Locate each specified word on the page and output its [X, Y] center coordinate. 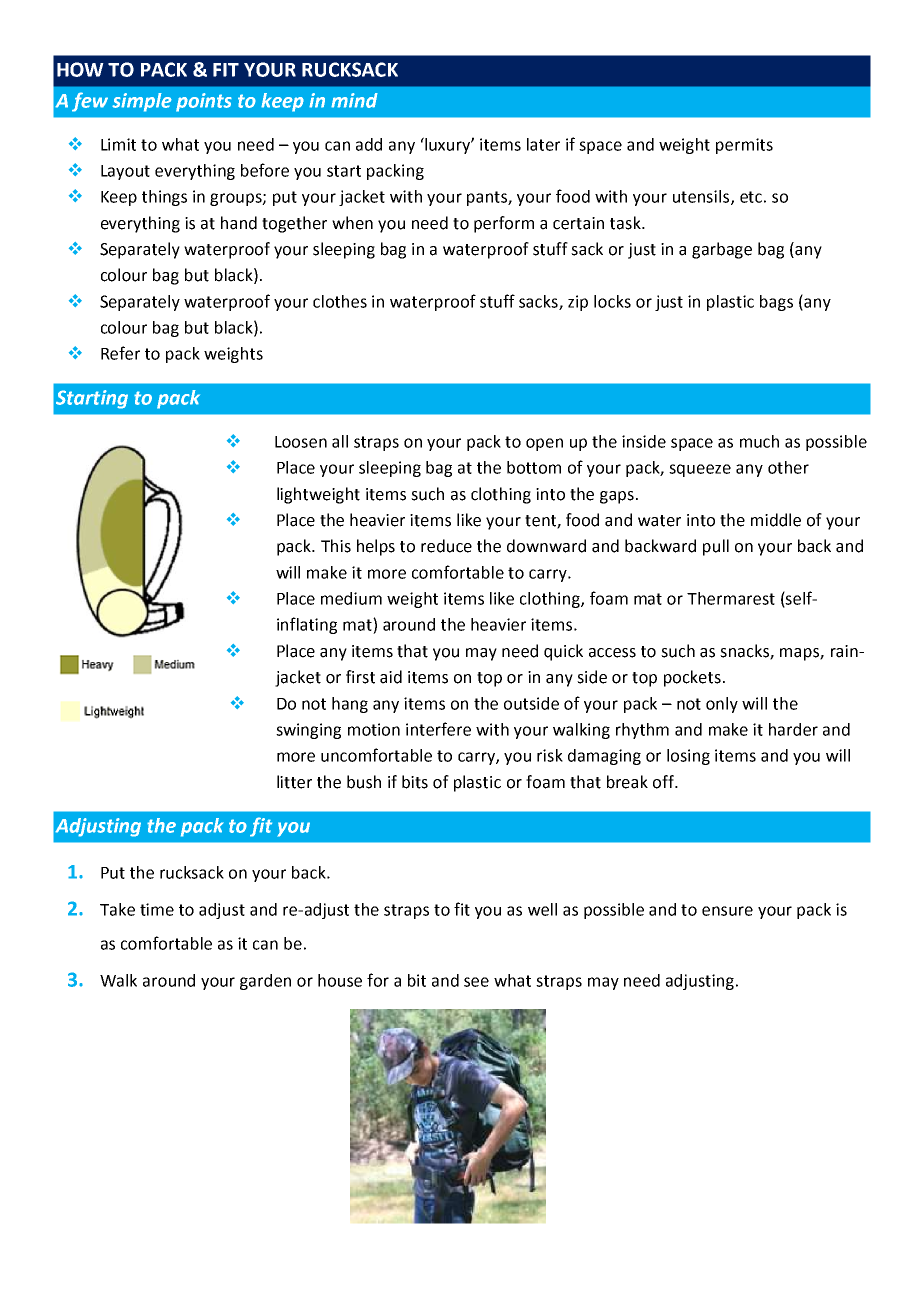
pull [716, 547]
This [336, 546]
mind [354, 100]
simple [142, 102]
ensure [727, 911]
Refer [120, 353]
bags [776, 303]
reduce [446, 546]
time [157, 909]
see [476, 982]
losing [688, 757]
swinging [308, 731]
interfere [438, 729]
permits [744, 146]
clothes [340, 301]
